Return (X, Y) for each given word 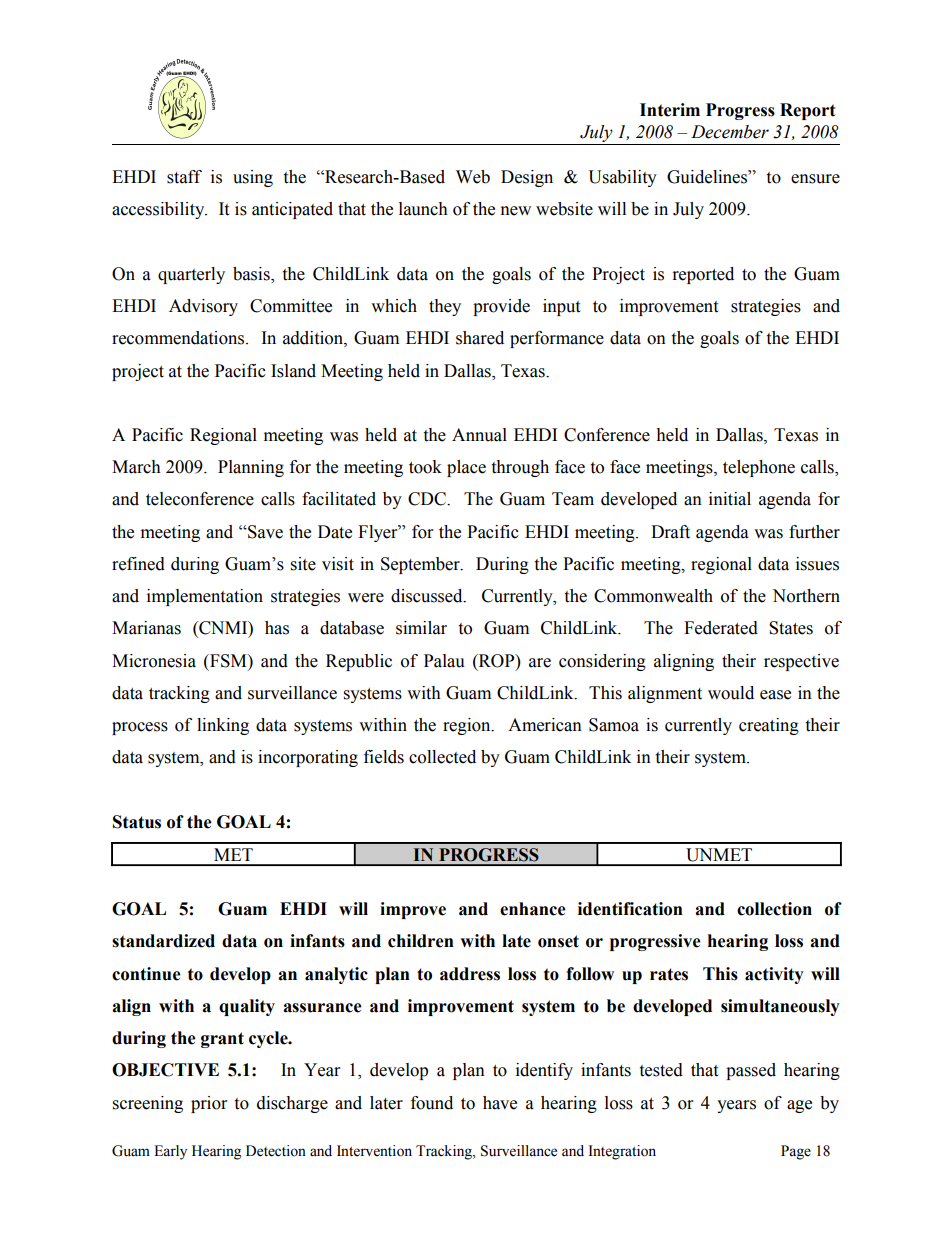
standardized (163, 941)
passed (751, 1071)
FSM (228, 661)
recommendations (178, 338)
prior (209, 1104)
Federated (721, 628)
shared (480, 338)
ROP (497, 661)
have (500, 1103)
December (730, 132)
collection (774, 909)
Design (527, 178)
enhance (533, 909)
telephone (759, 468)
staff (184, 177)
